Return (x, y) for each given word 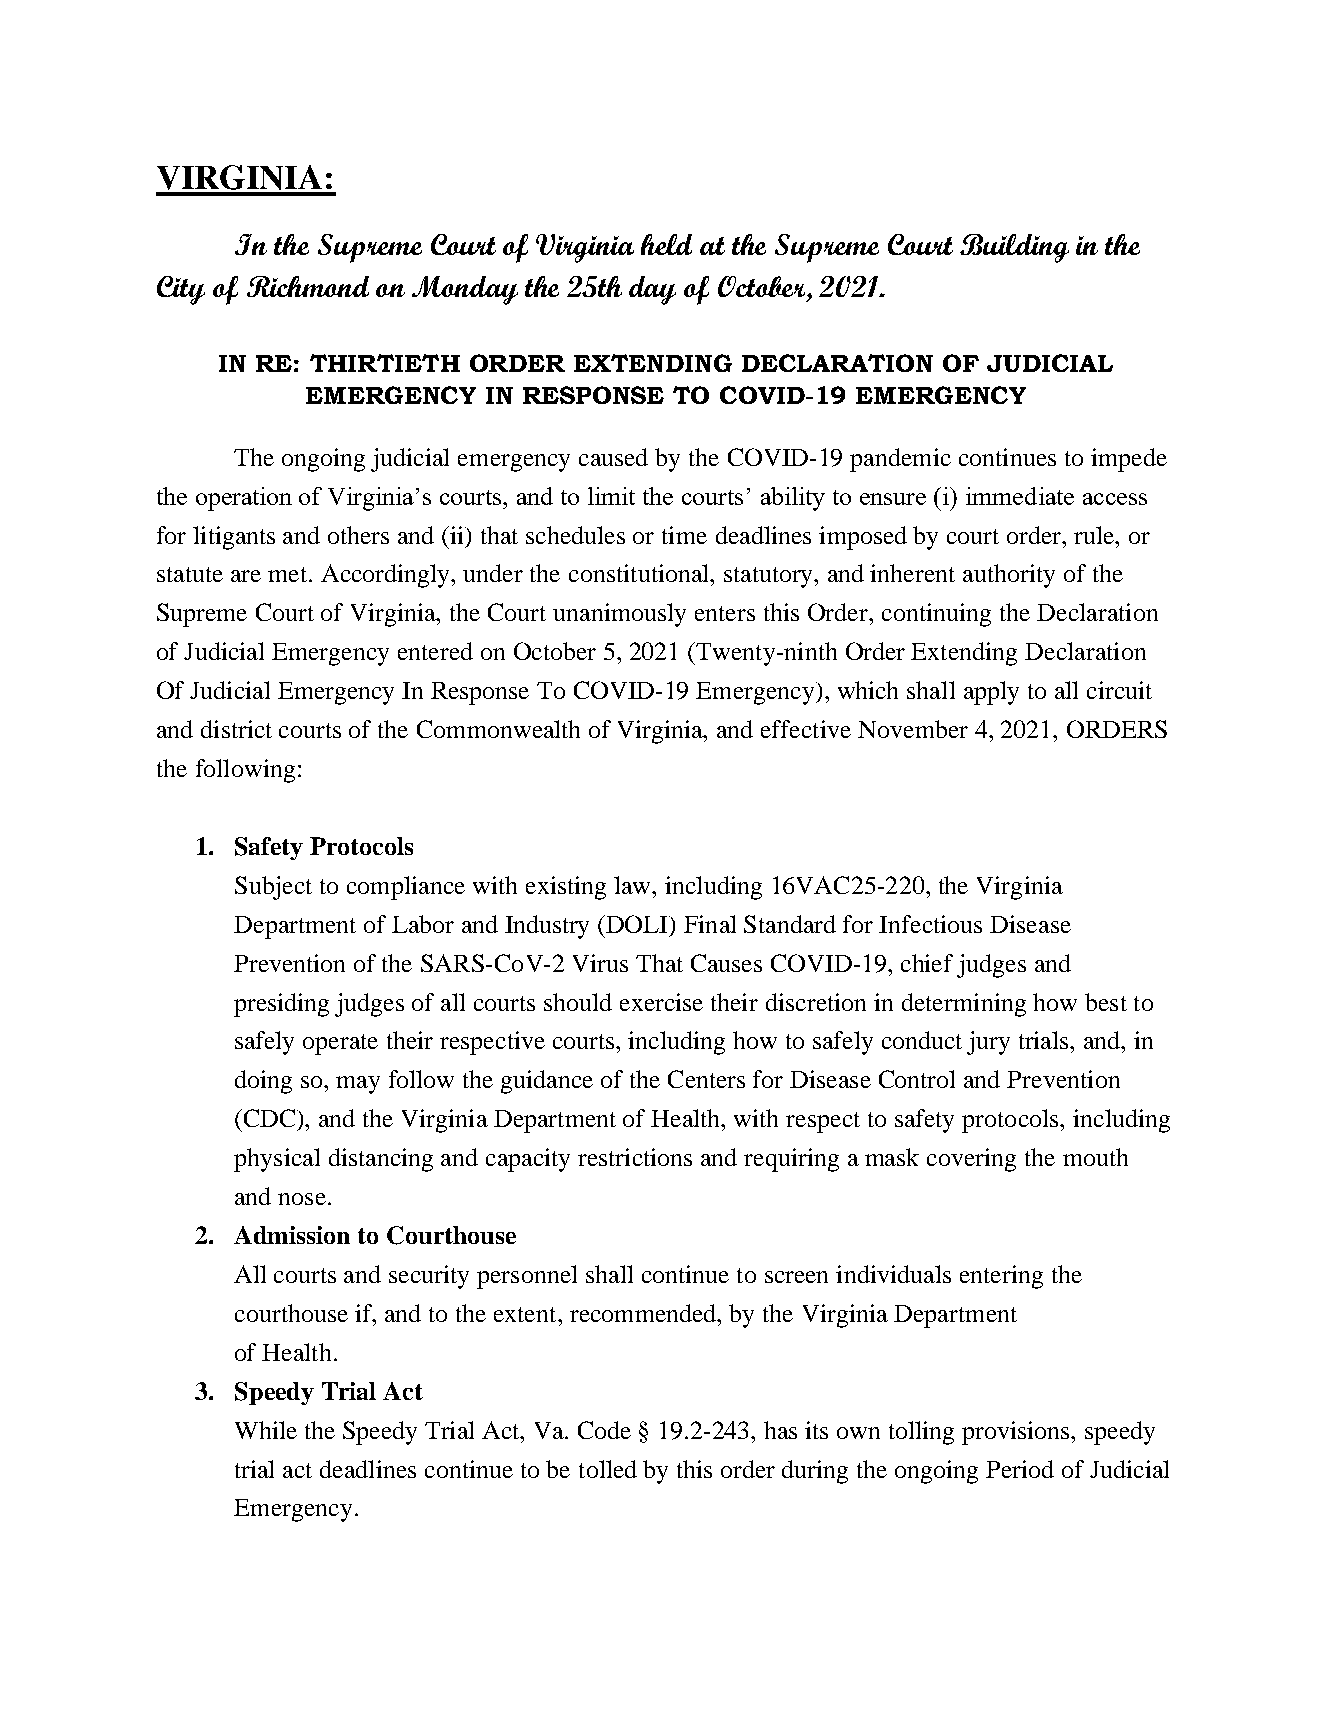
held (666, 244)
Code (604, 1430)
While (266, 1430)
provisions (1017, 1433)
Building (1014, 248)
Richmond (308, 286)
